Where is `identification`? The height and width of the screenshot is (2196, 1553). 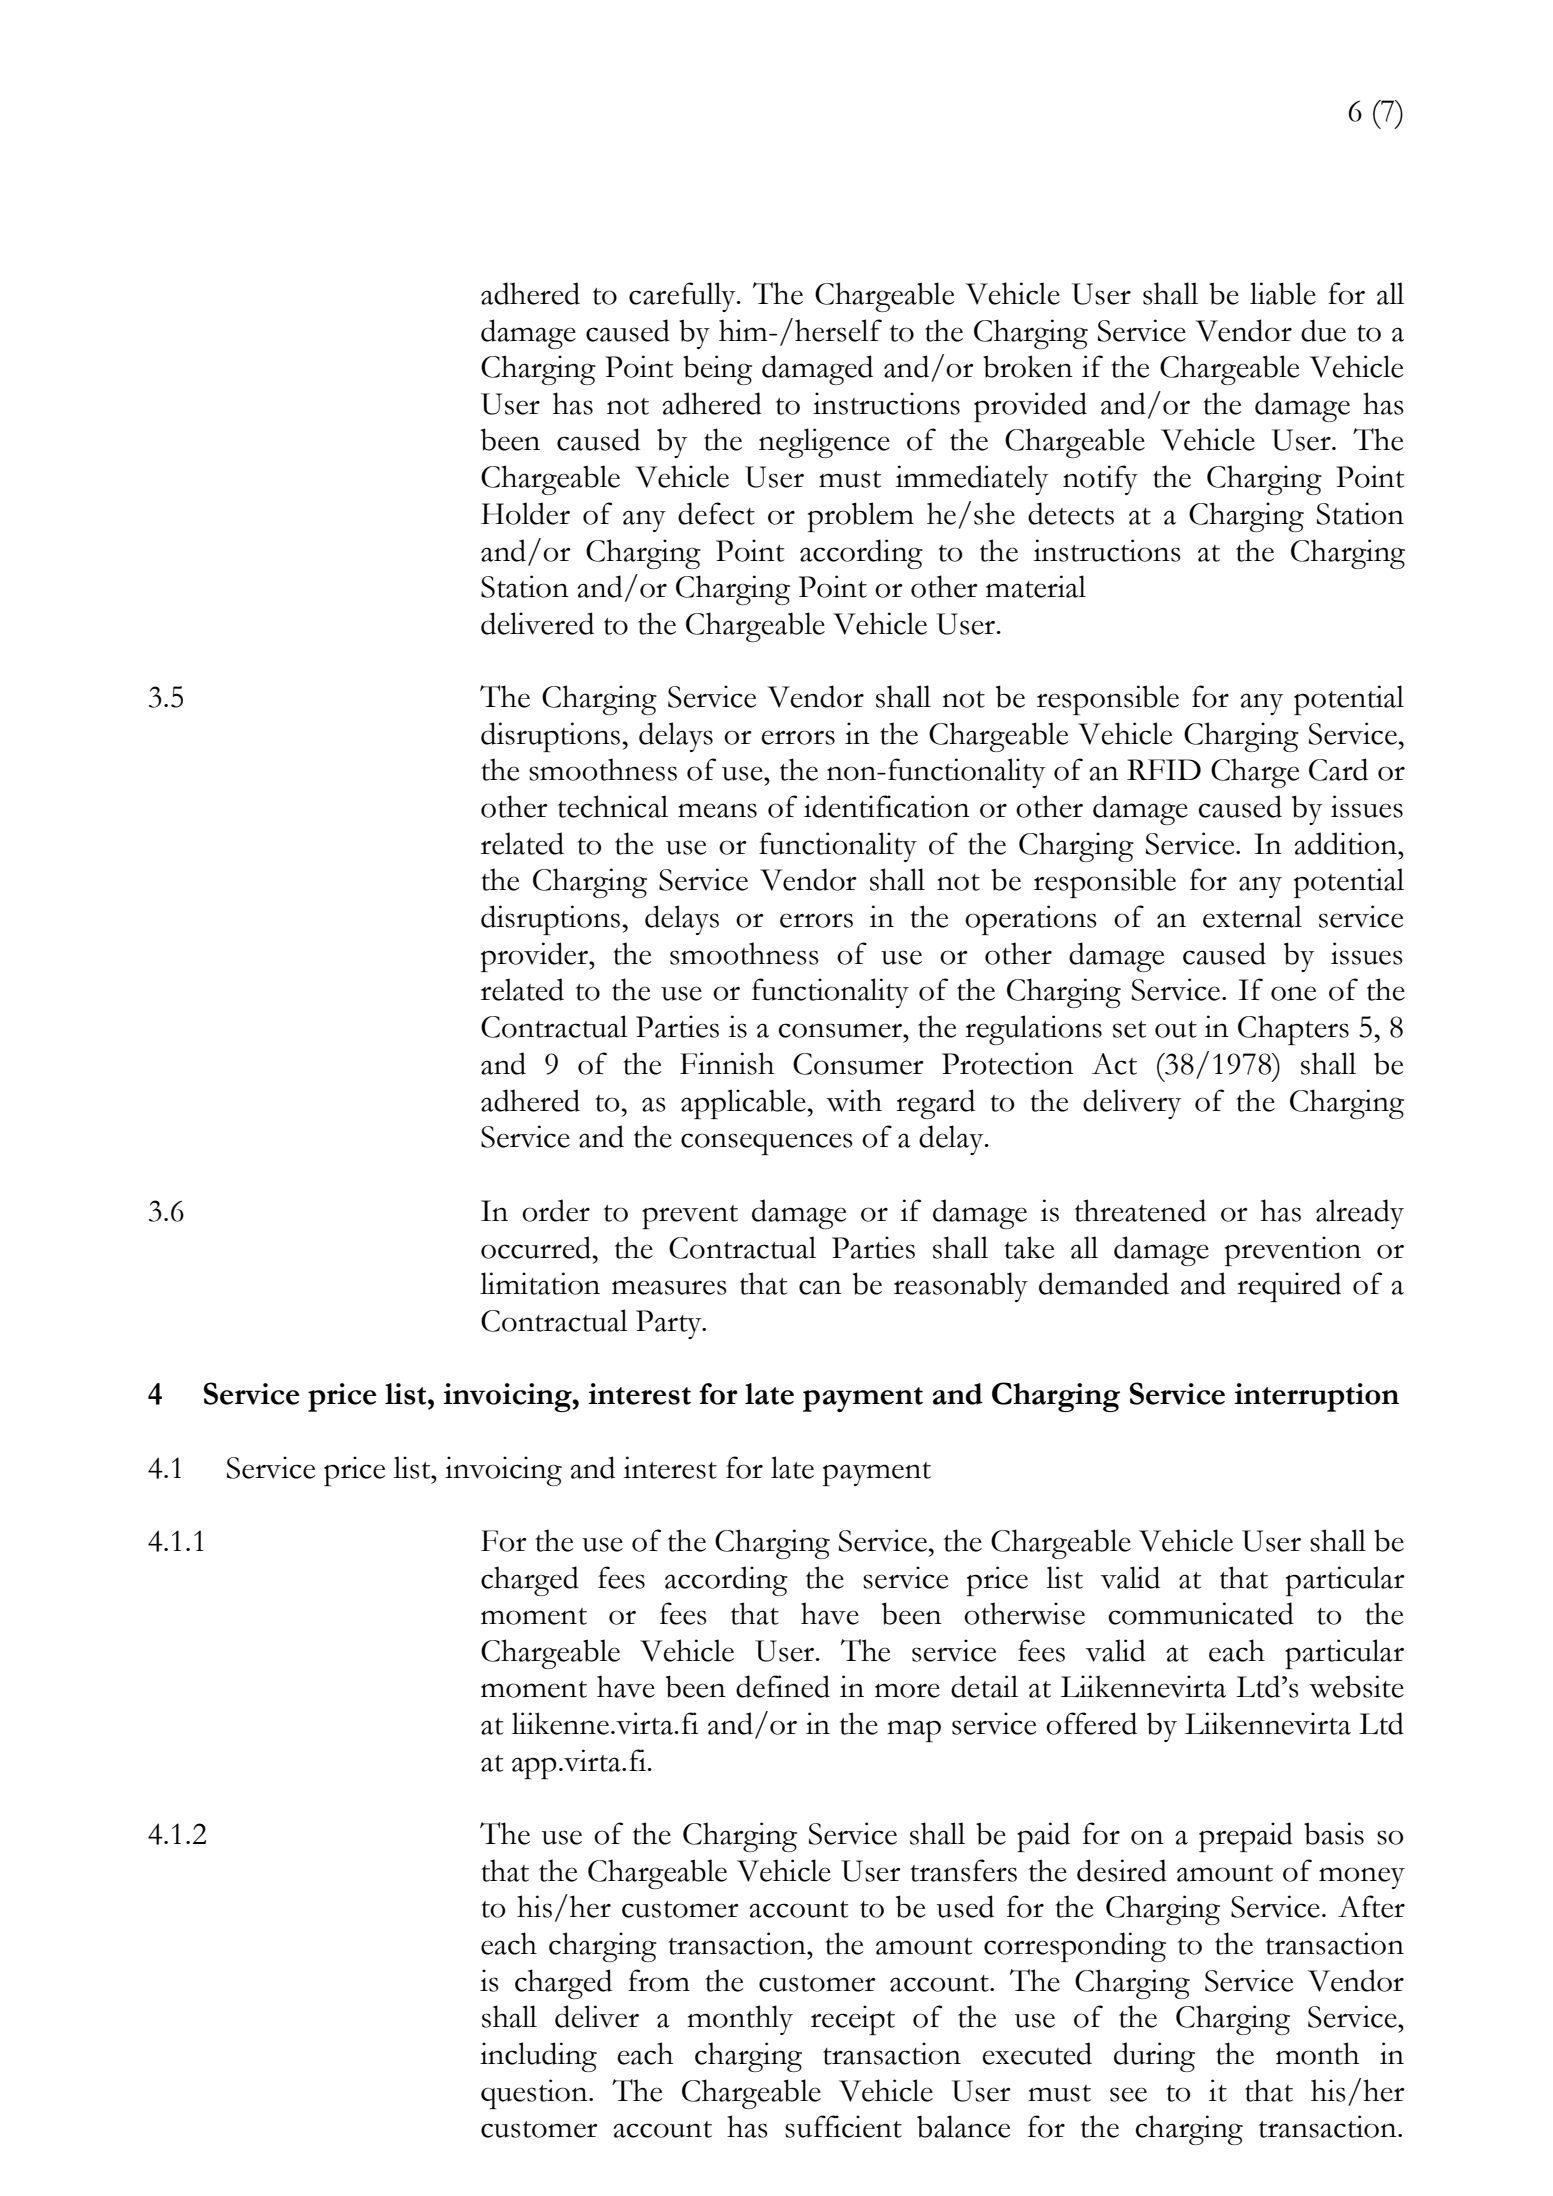 identification is located at coordinates (887, 806).
